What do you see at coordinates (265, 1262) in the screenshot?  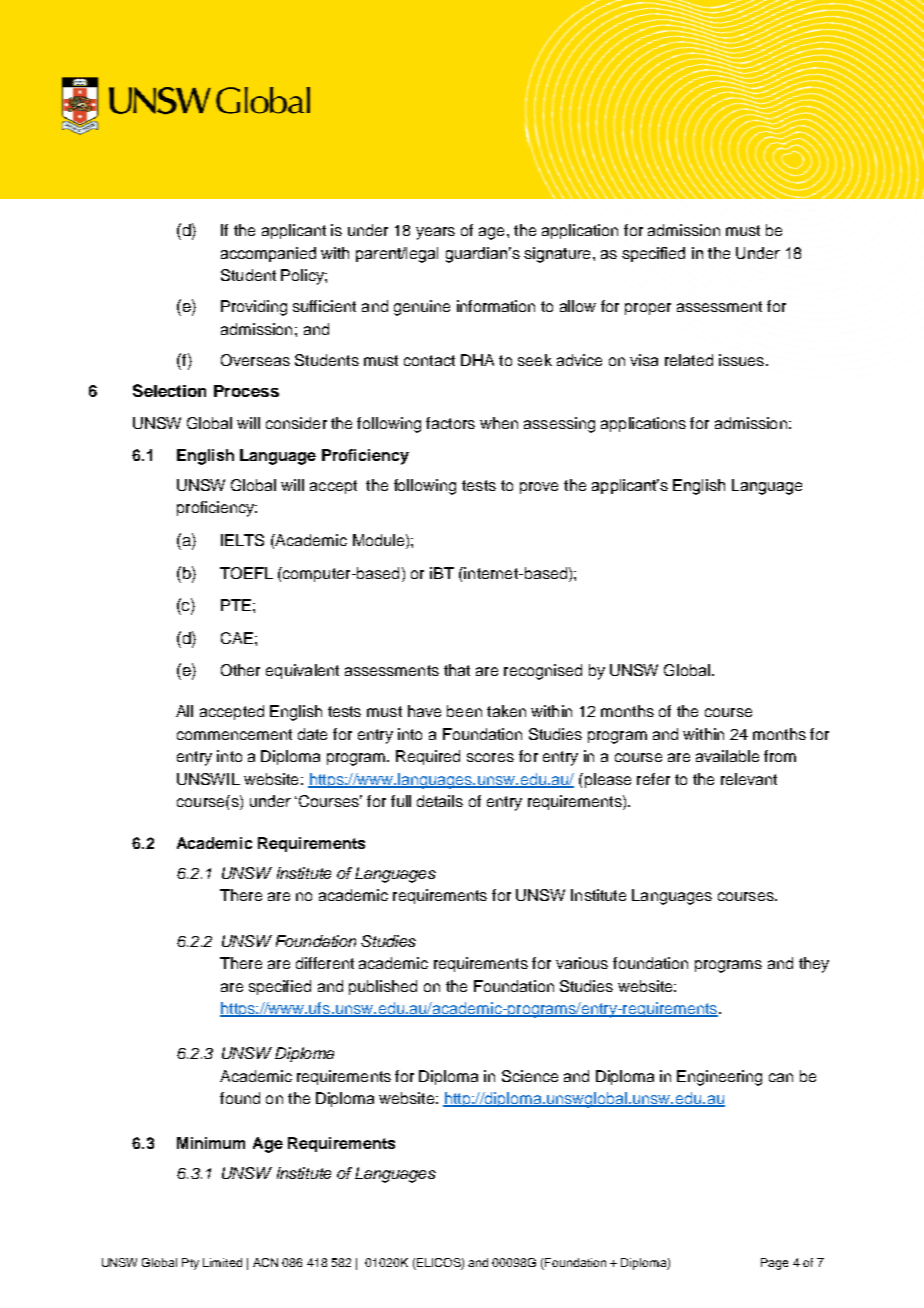 I see `ACN` at bounding box center [265, 1262].
